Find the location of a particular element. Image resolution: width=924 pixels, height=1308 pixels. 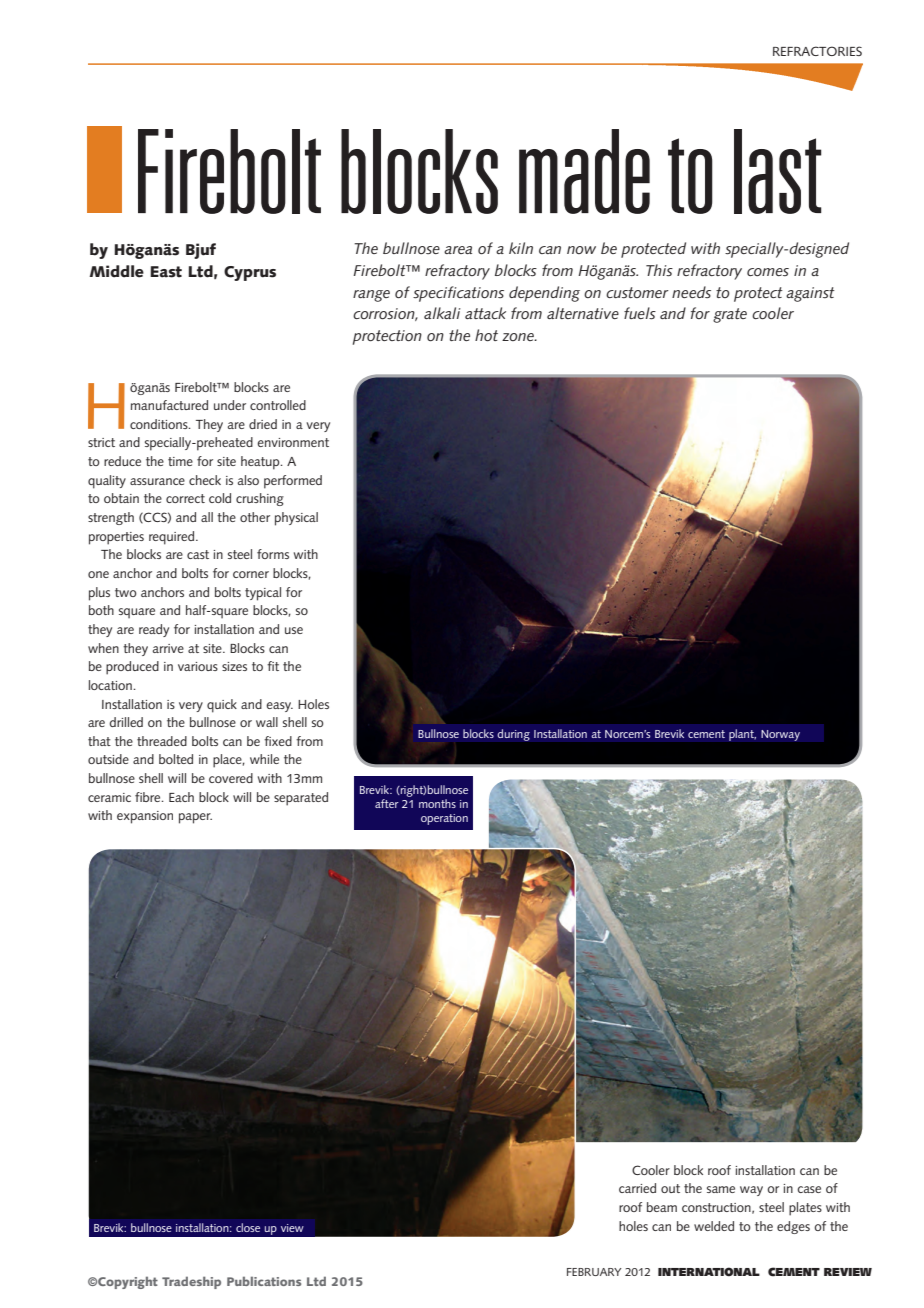

time is located at coordinates (180, 461).
